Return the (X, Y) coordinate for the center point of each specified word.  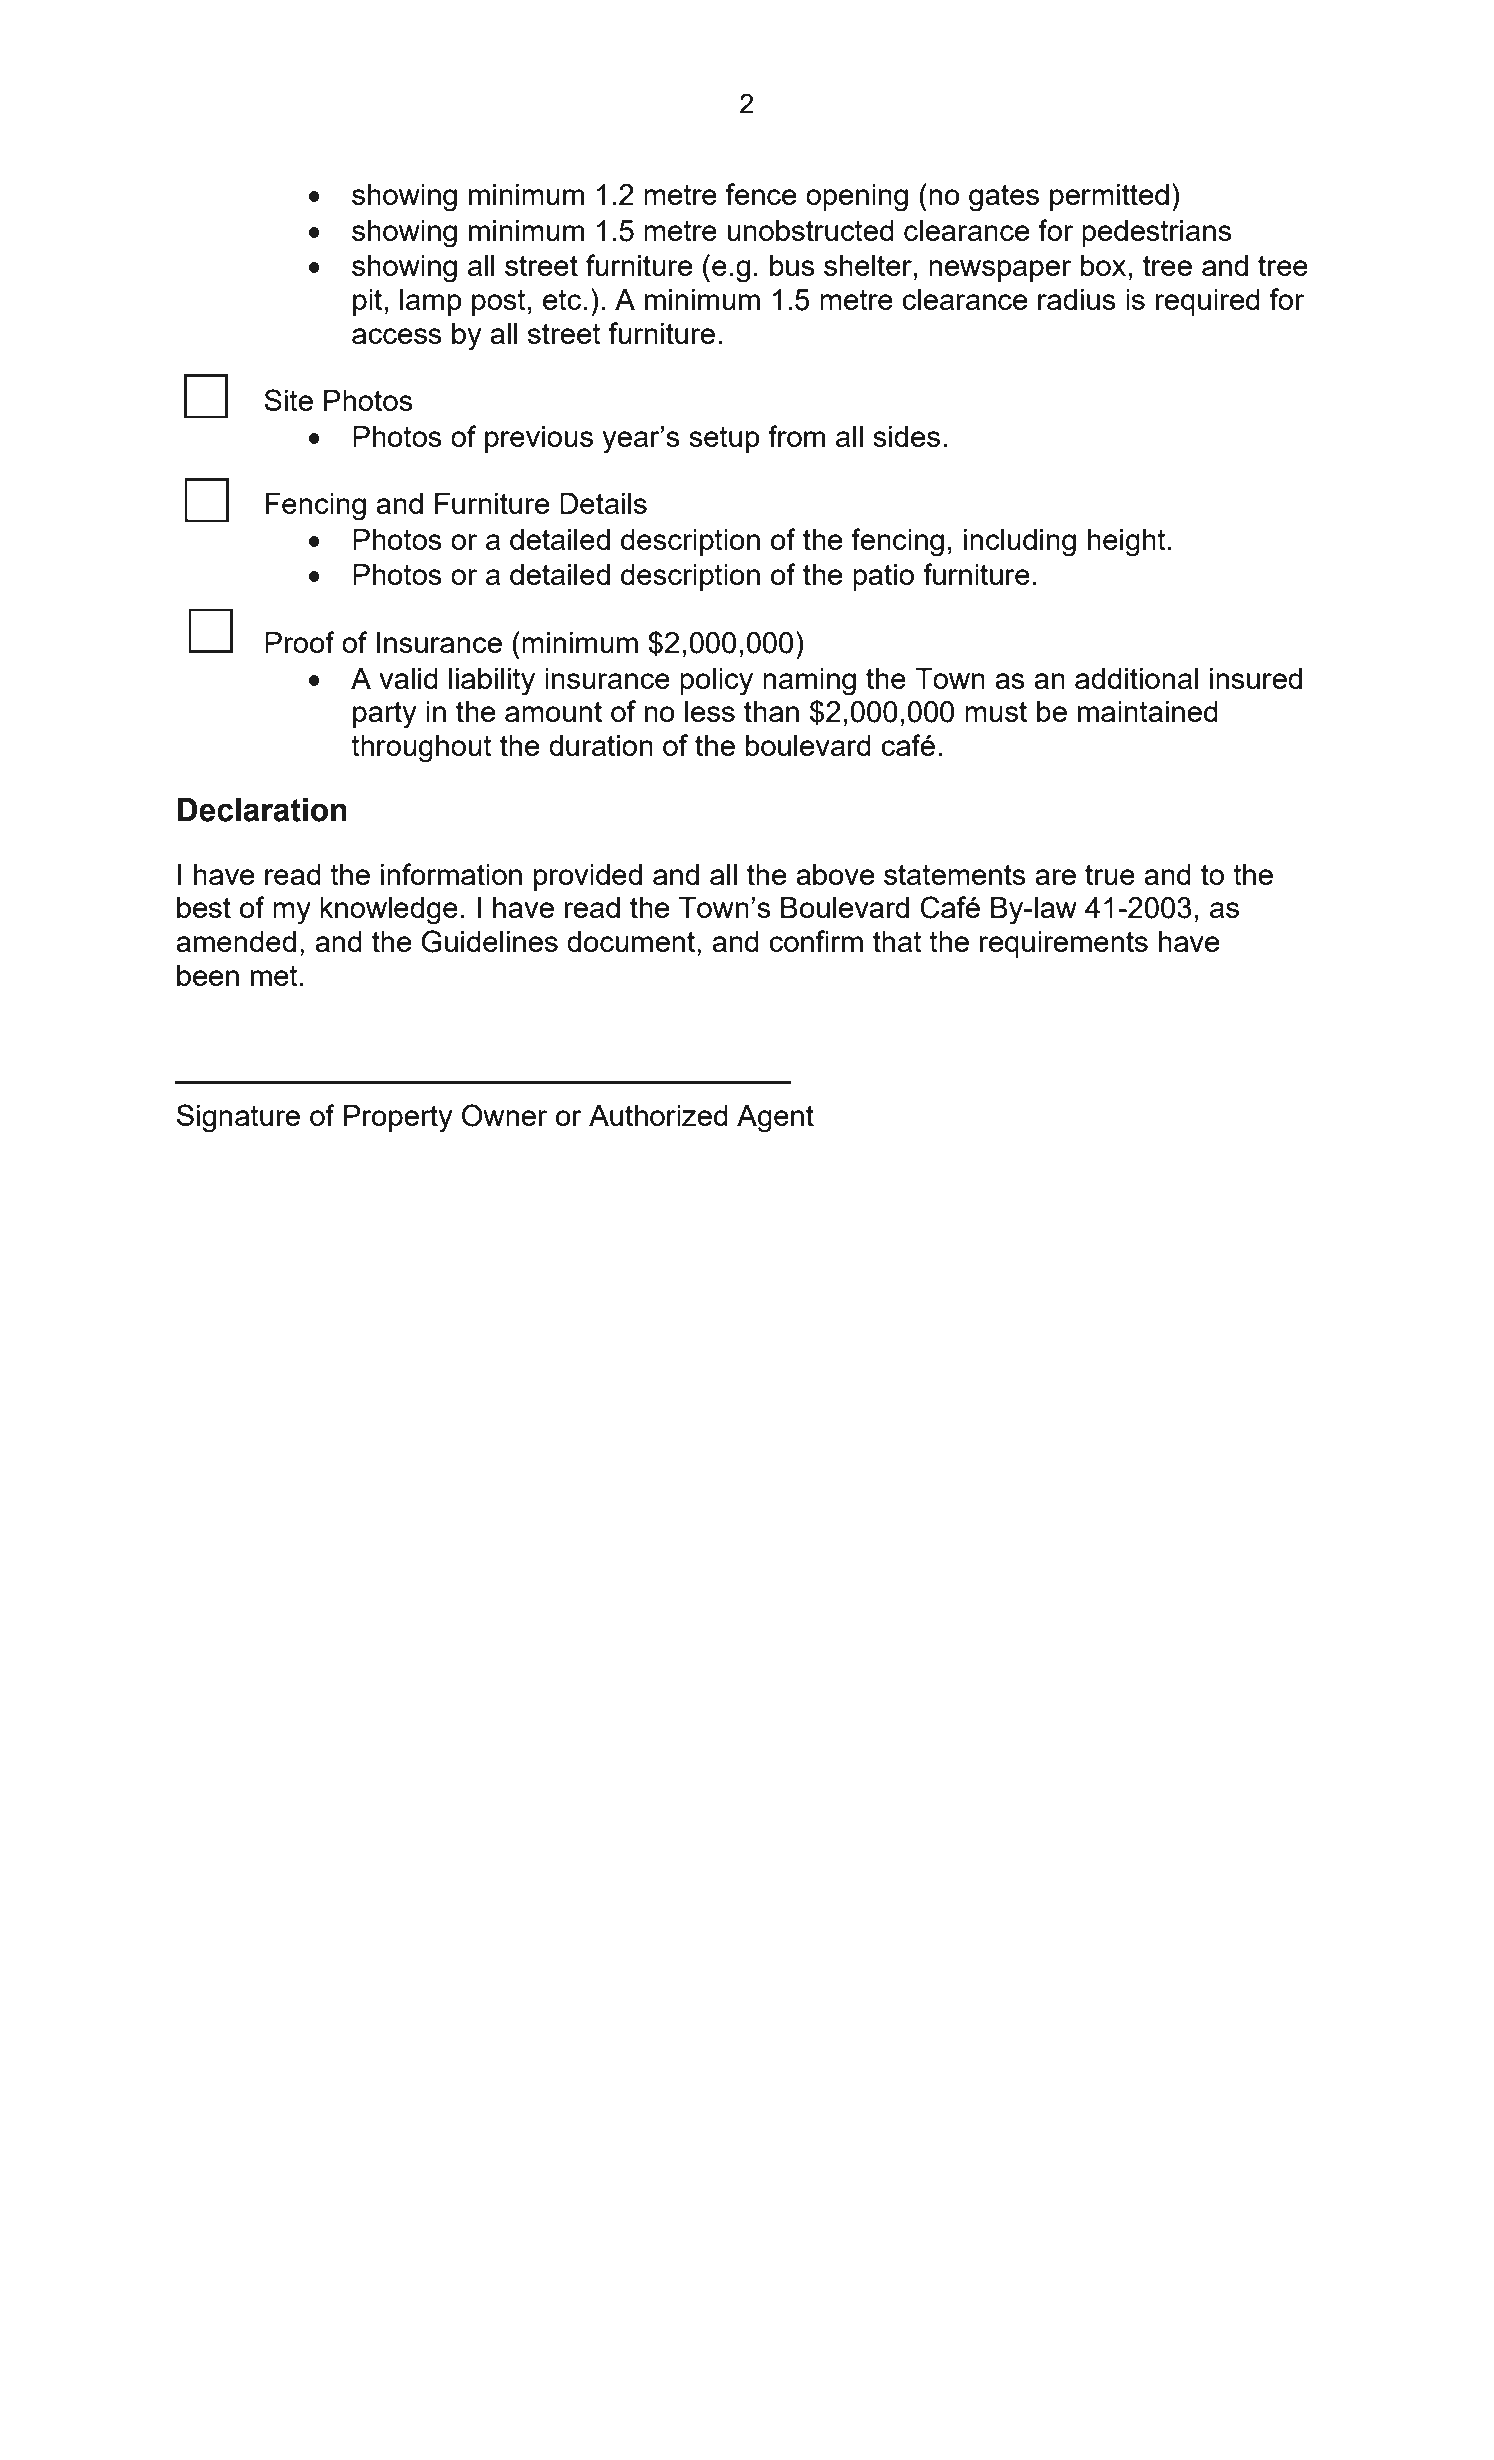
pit (367, 302)
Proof (300, 642)
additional (1136, 678)
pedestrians (1157, 233)
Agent (775, 1119)
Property (398, 1119)
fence (760, 194)
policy (716, 682)
